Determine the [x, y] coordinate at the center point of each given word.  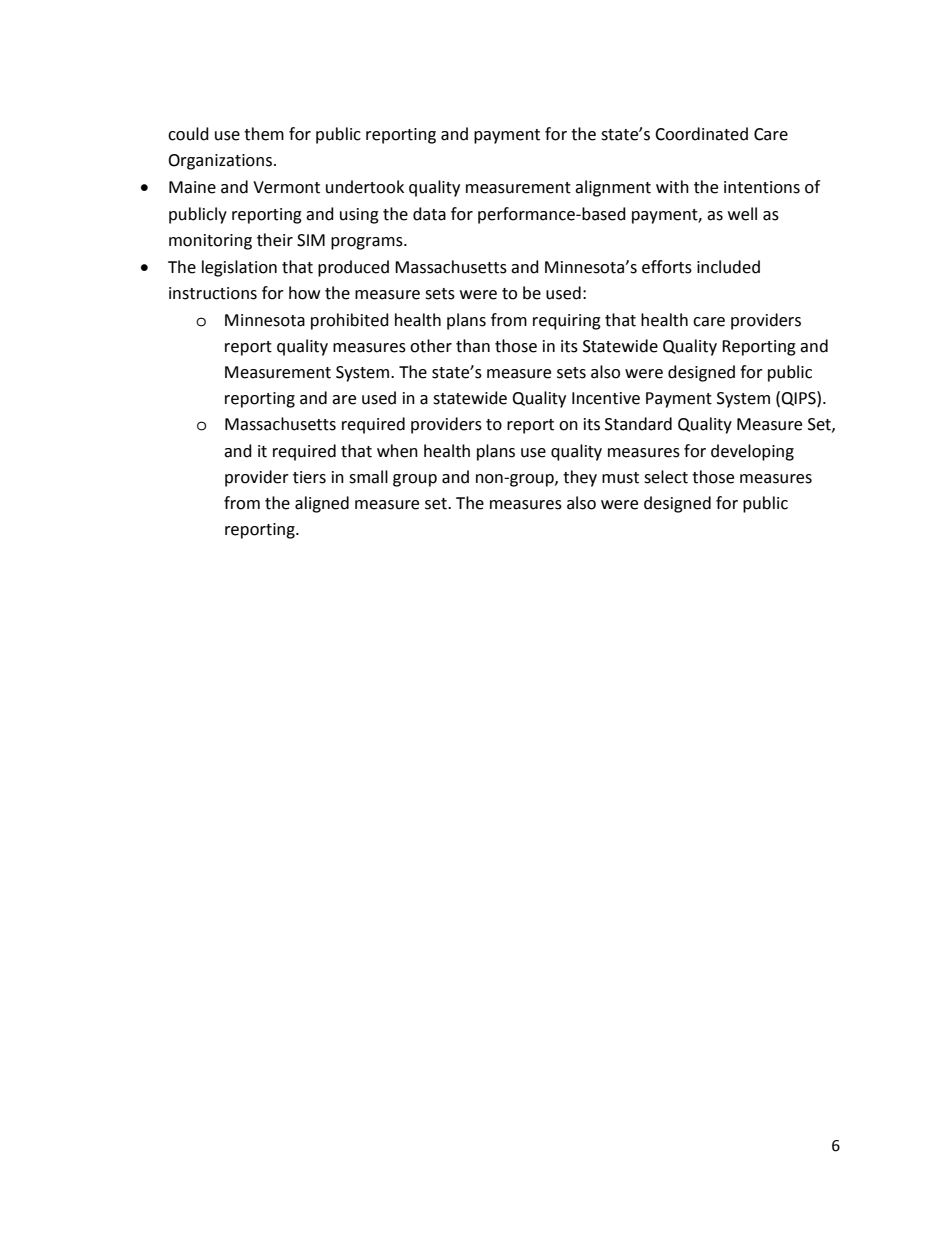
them [264, 134]
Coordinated [701, 134]
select [666, 477]
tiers [309, 477]
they [580, 478]
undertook [365, 187]
